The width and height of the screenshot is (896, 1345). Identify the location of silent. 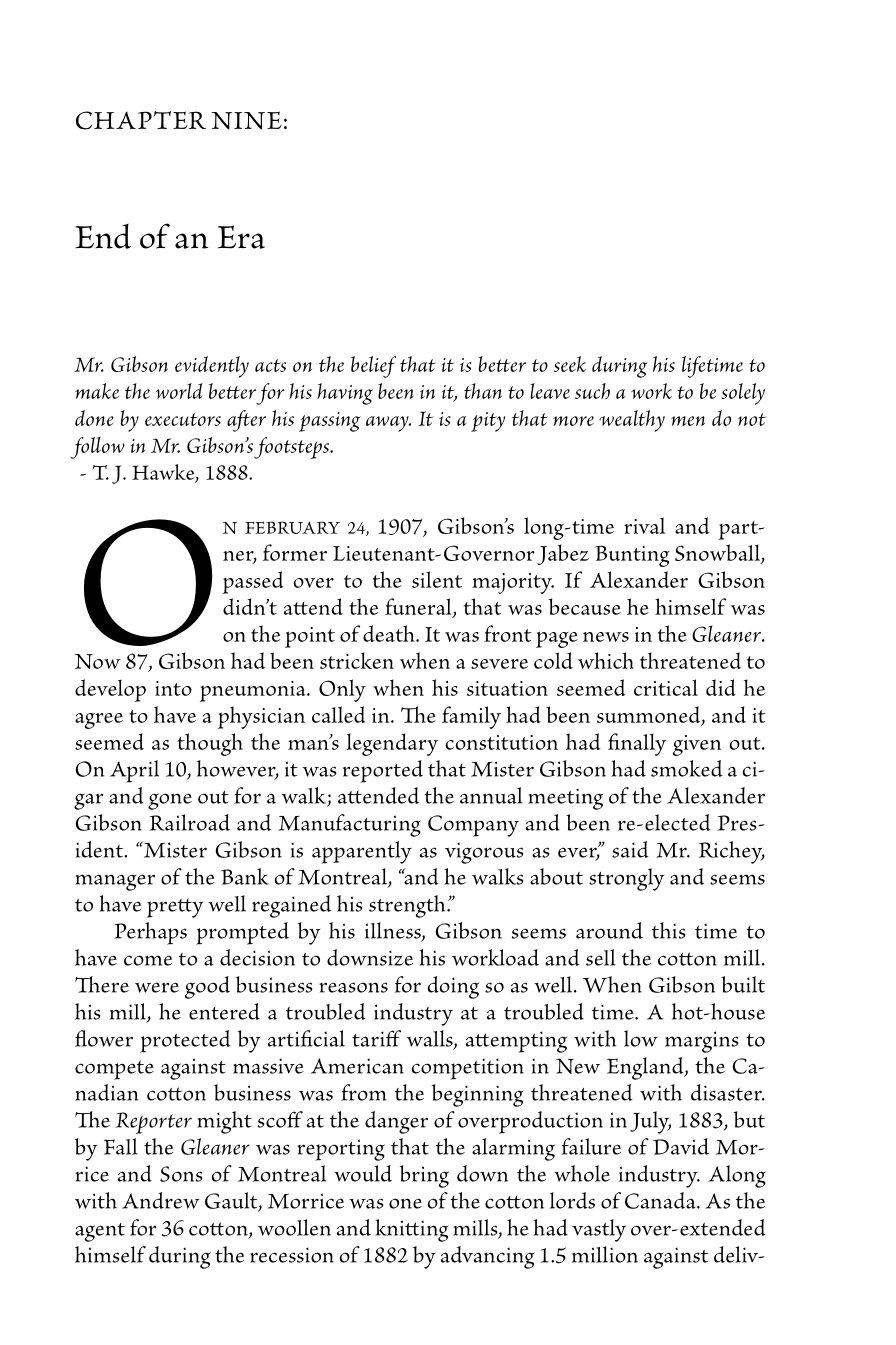
(437, 579).
